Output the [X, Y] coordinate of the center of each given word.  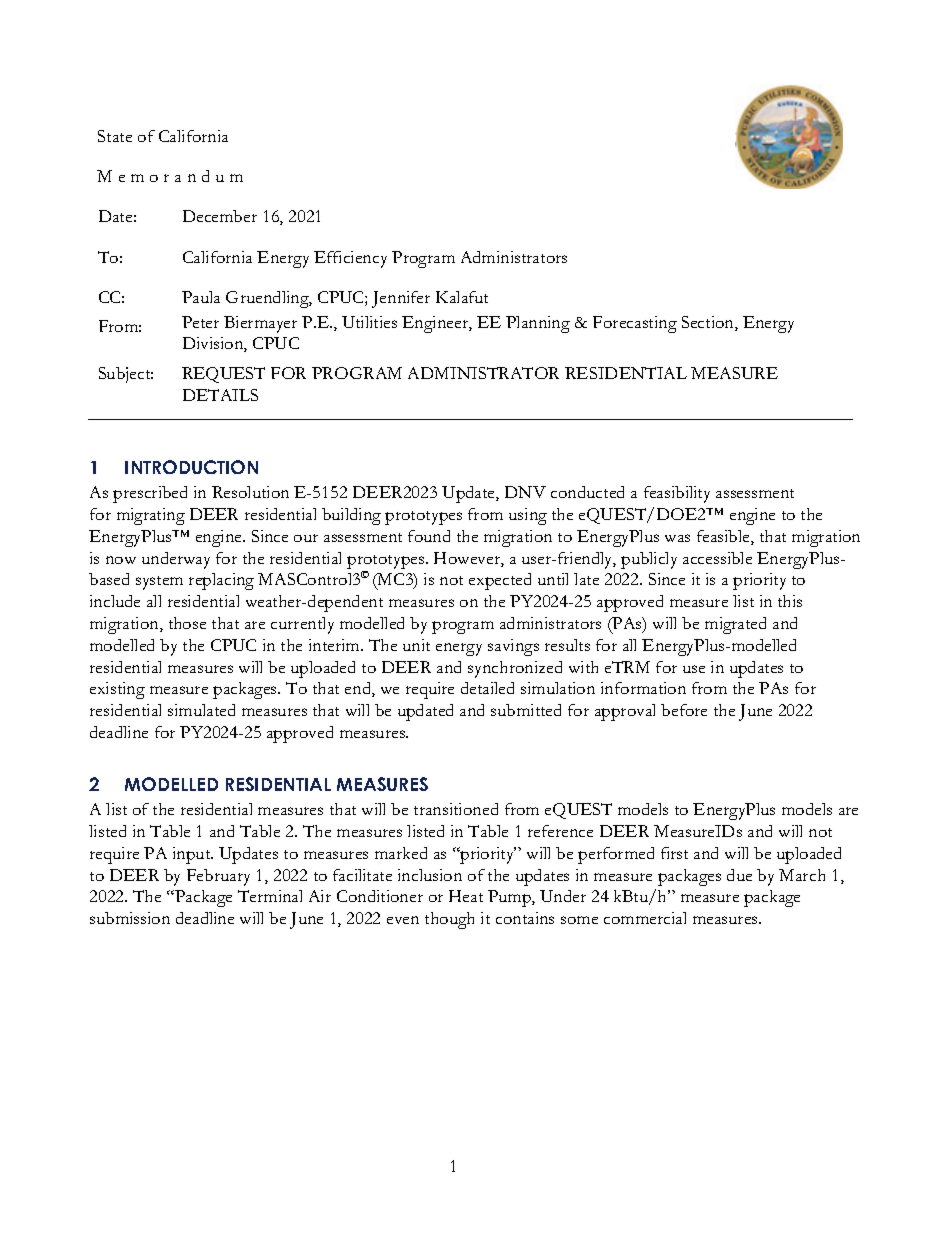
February [218, 877]
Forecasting [635, 324]
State [115, 136]
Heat [466, 896]
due [739, 875]
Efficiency [350, 259]
